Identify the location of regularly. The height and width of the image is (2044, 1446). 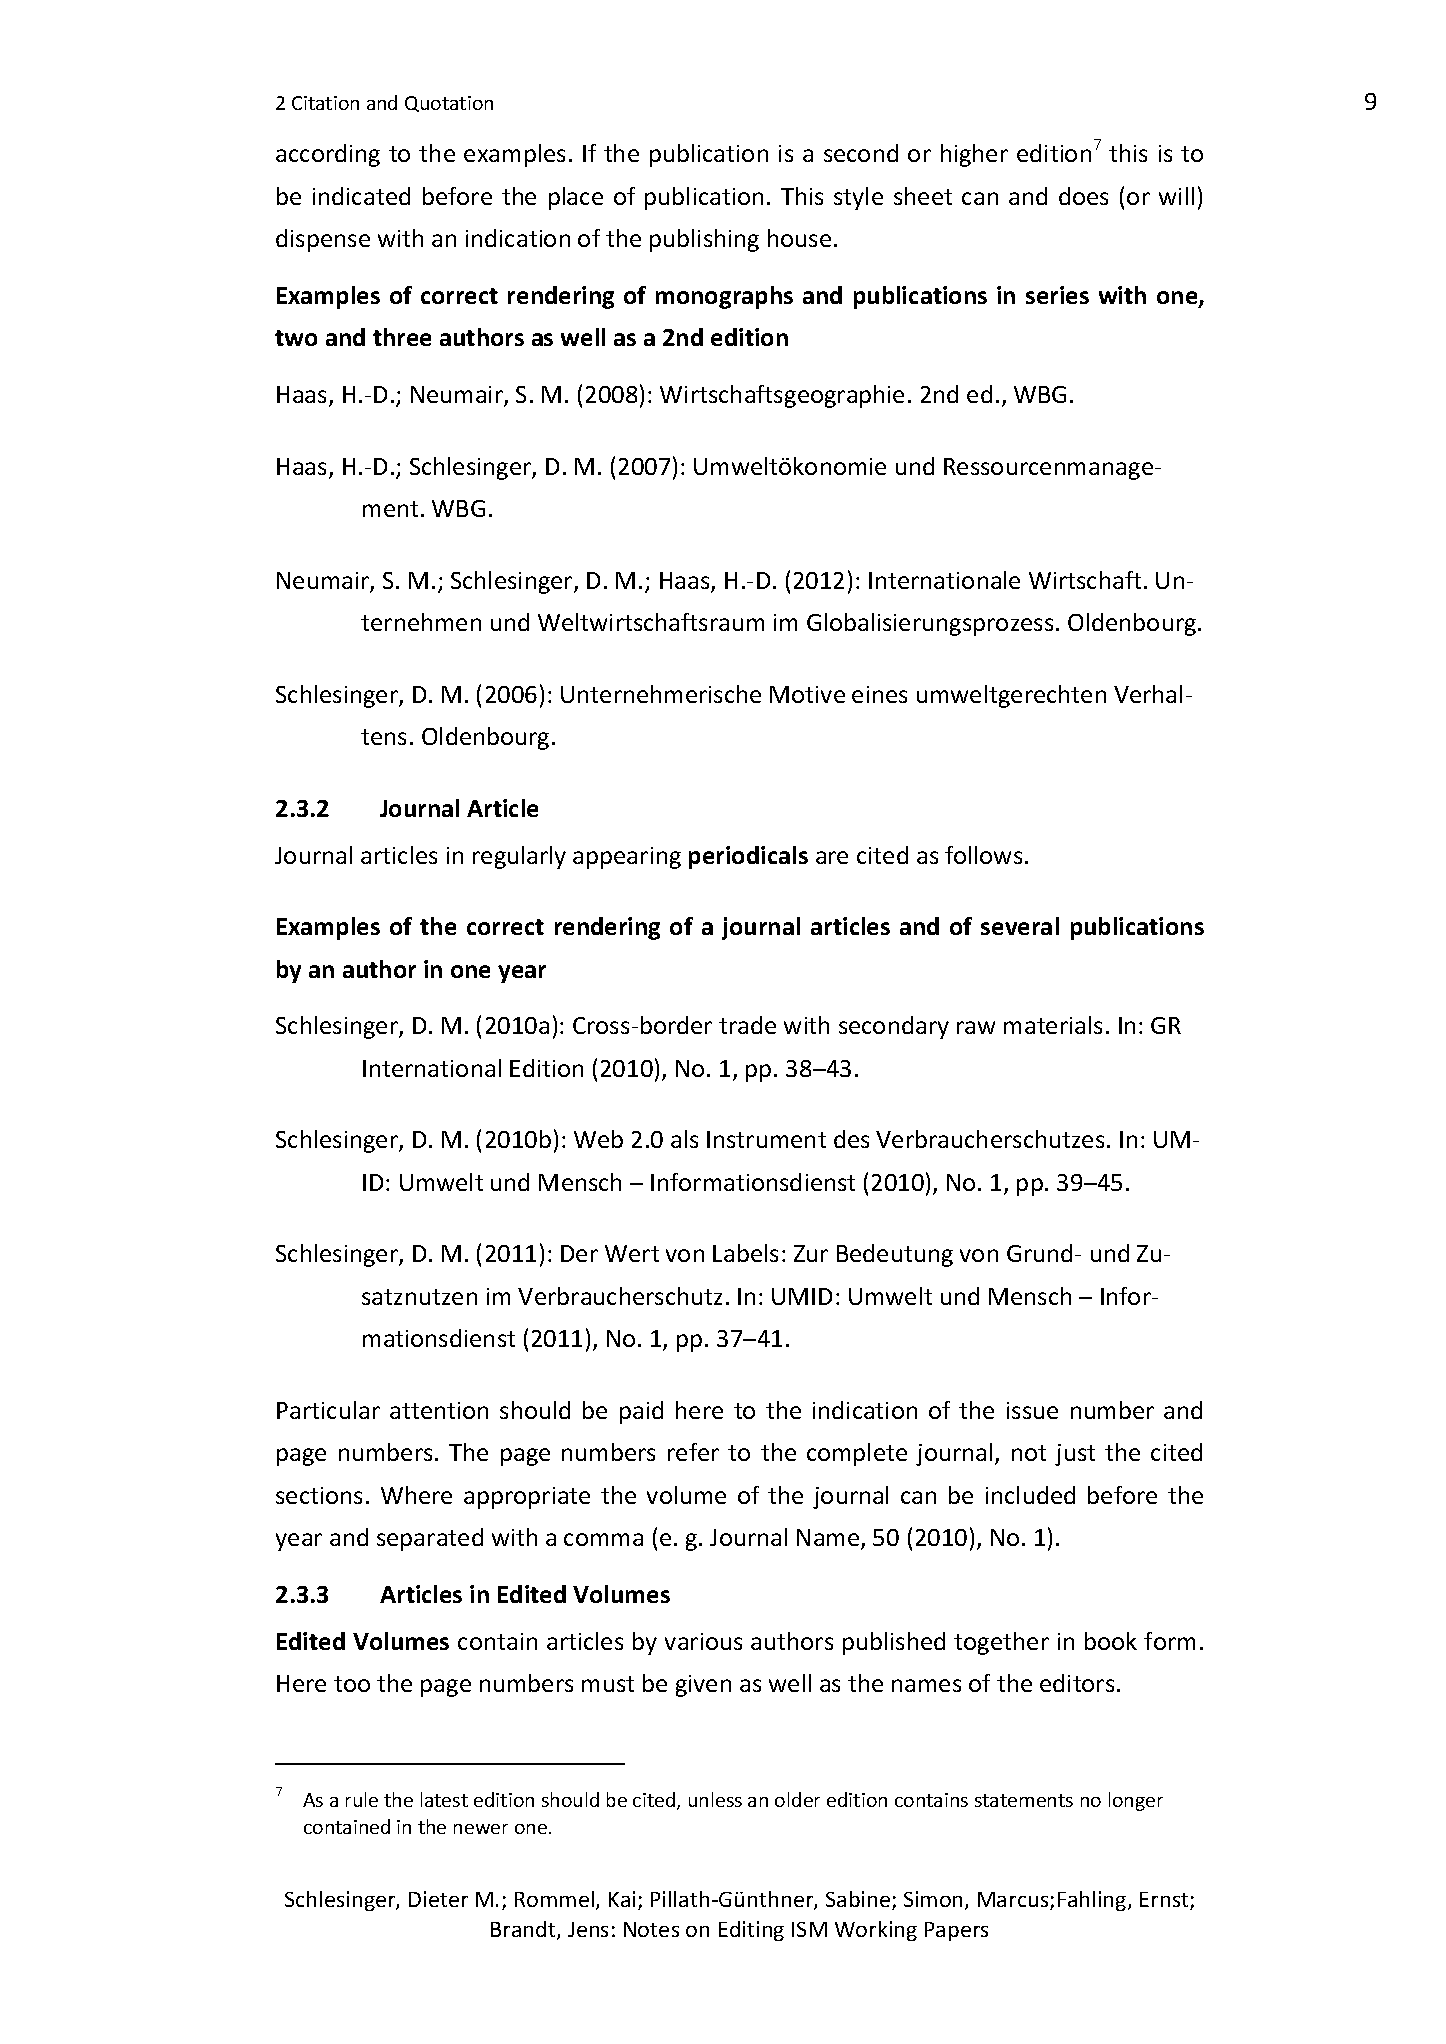
(519, 857).
